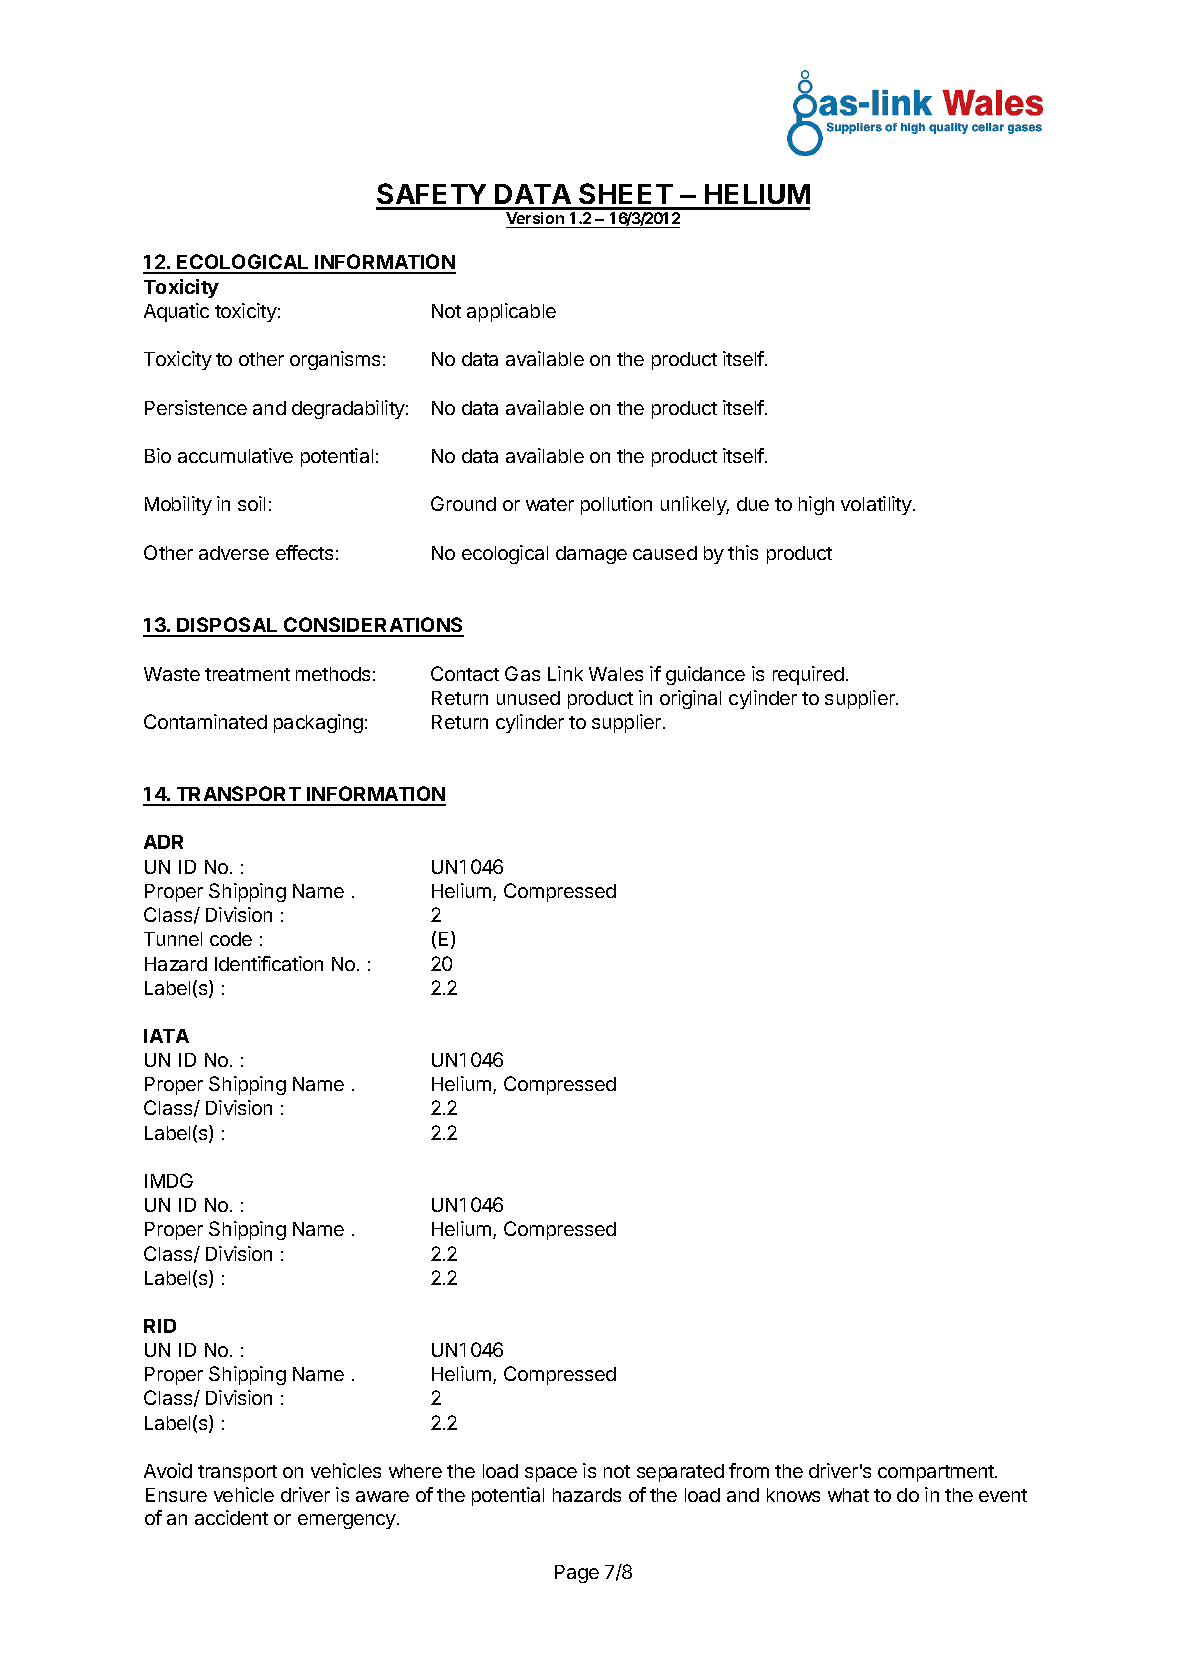 Image resolution: width=1186 pixels, height=1677 pixels. I want to click on Page, so click(577, 1574).
